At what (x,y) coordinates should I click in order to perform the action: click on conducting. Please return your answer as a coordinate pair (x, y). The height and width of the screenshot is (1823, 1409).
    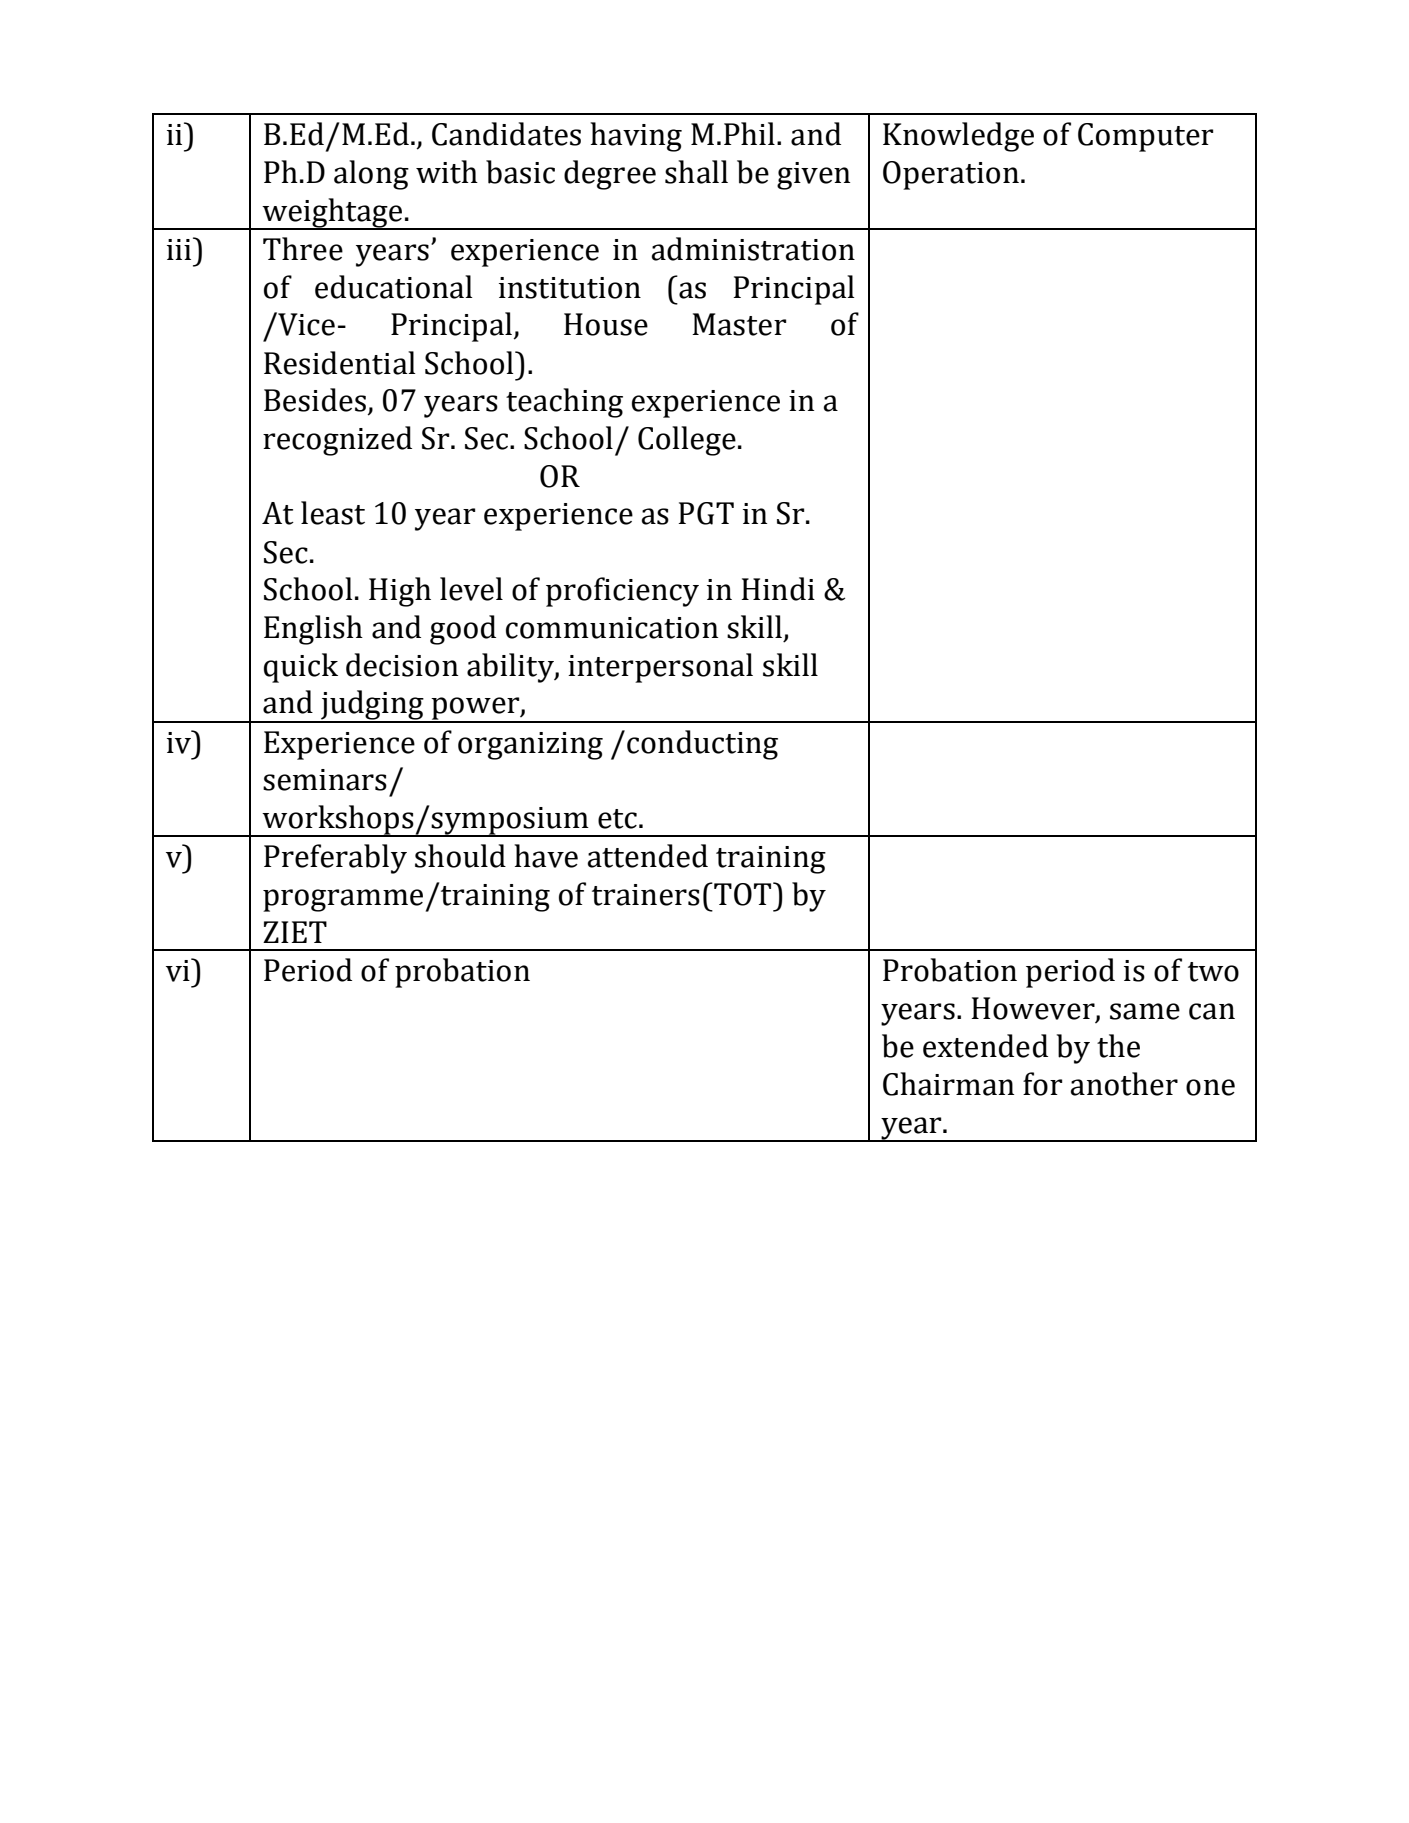
    Looking at the image, I should click on (702, 745).
